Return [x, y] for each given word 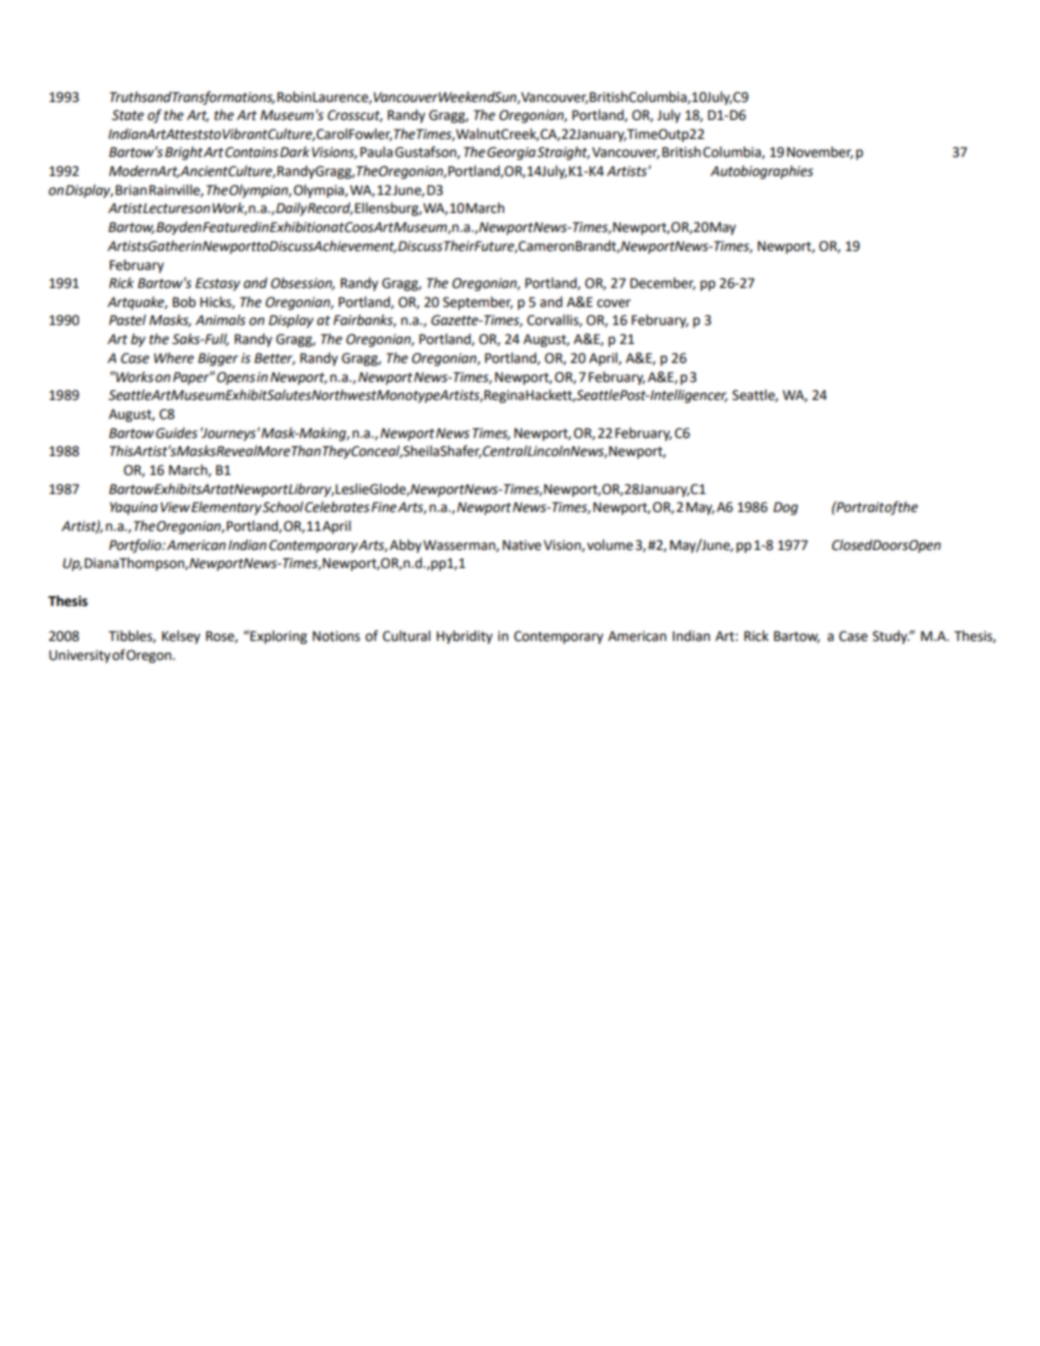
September [478, 303]
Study [891, 637]
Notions [336, 636]
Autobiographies [761, 172]
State [128, 115]
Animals [220, 320]
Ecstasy [217, 284]
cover [614, 303]
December [662, 283]
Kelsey [181, 637]
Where [174, 358]
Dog [785, 508]
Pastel [127, 320]
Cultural [406, 636]
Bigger [218, 359]
